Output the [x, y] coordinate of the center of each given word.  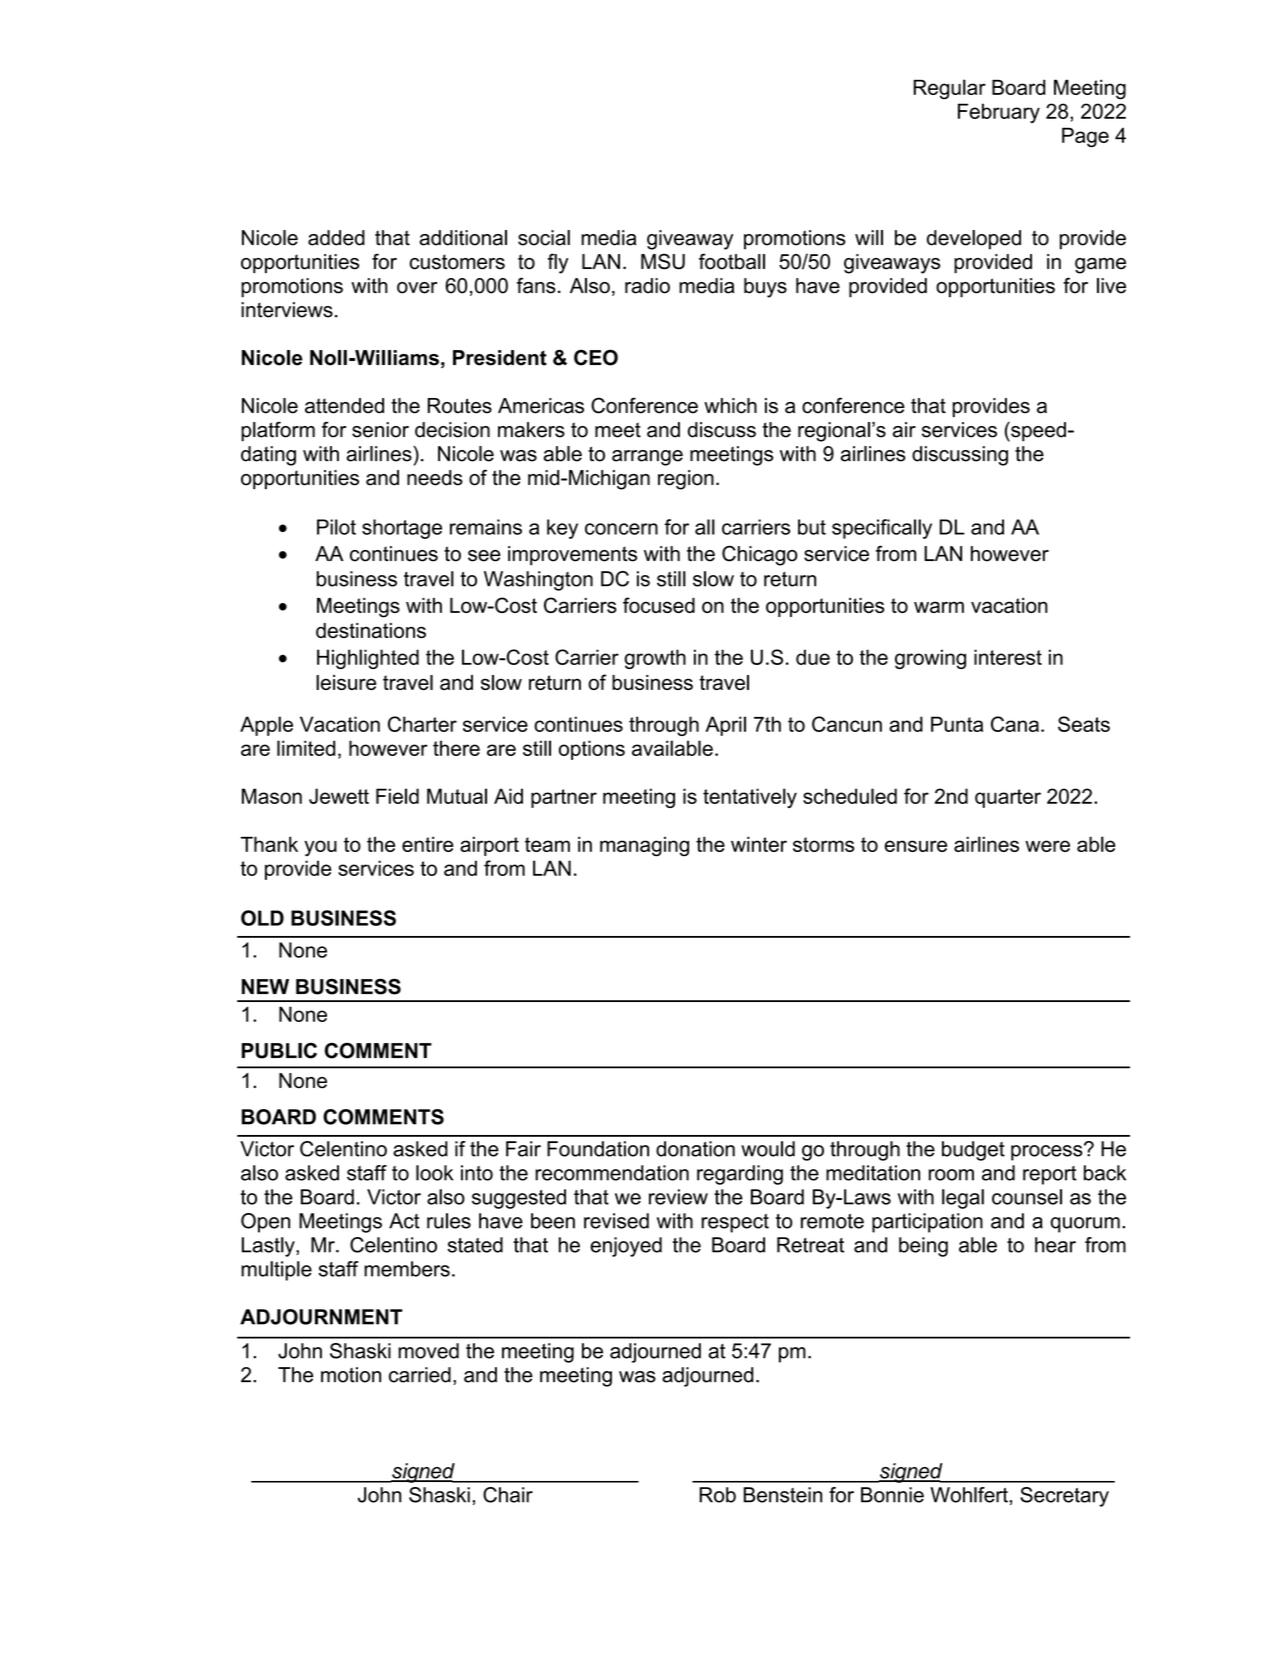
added [336, 238]
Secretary [1064, 1497]
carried [420, 1375]
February [999, 113]
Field [397, 796]
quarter [1008, 798]
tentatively [750, 798]
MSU [663, 261]
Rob [717, 1495]
